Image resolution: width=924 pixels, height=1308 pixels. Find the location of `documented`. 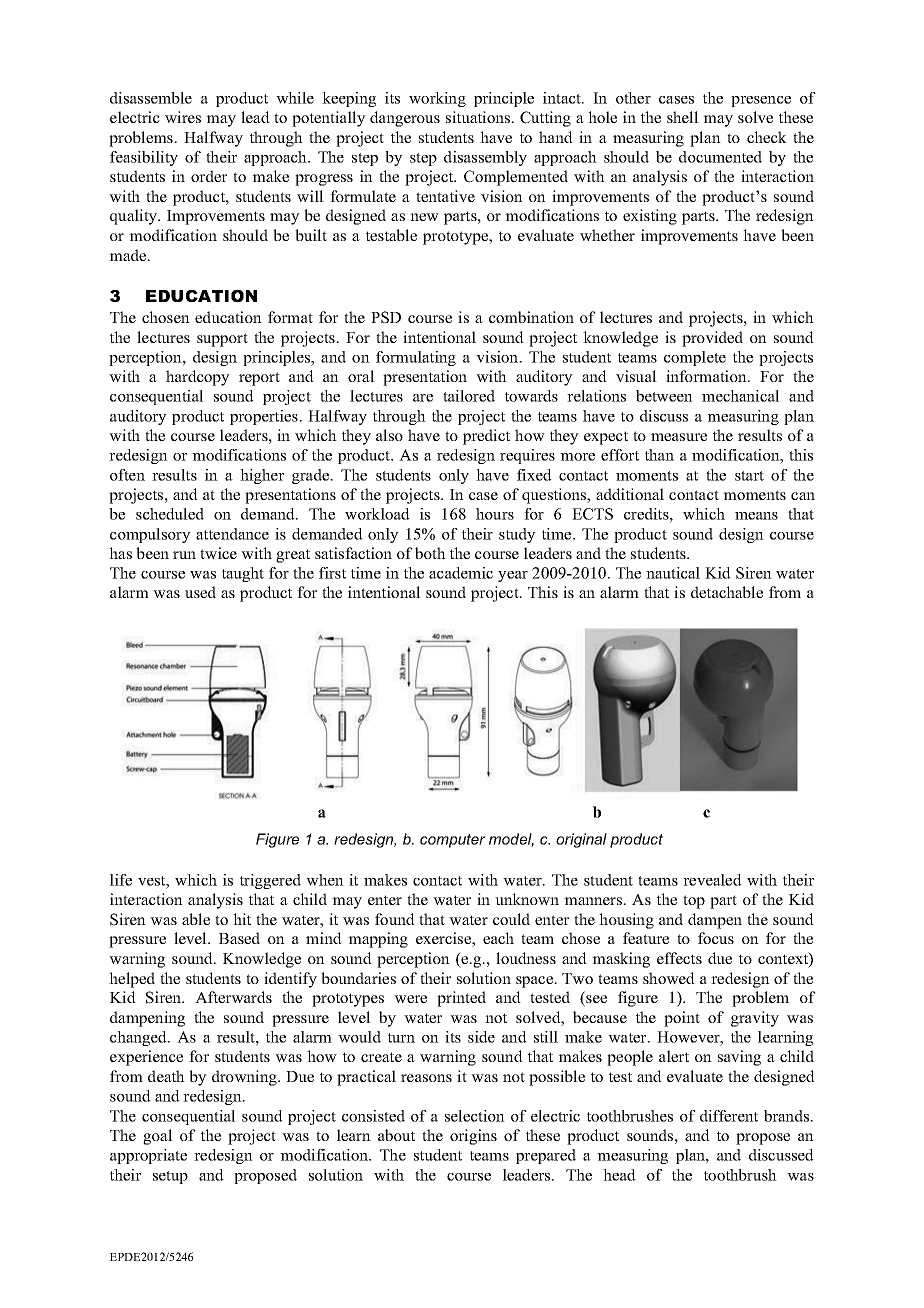

documented is located at coordinates (720, 157).
